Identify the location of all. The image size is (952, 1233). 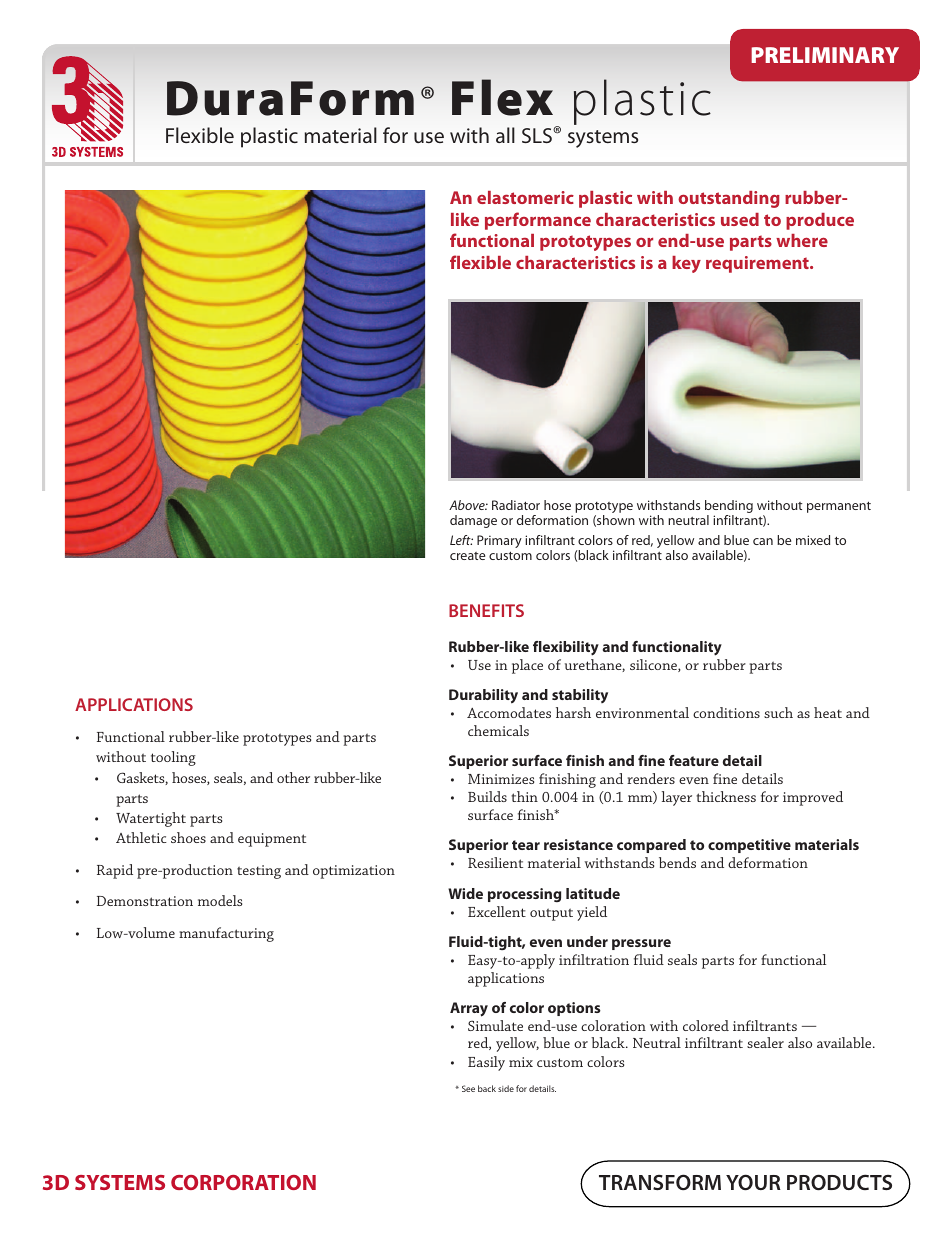
(505, 135).
